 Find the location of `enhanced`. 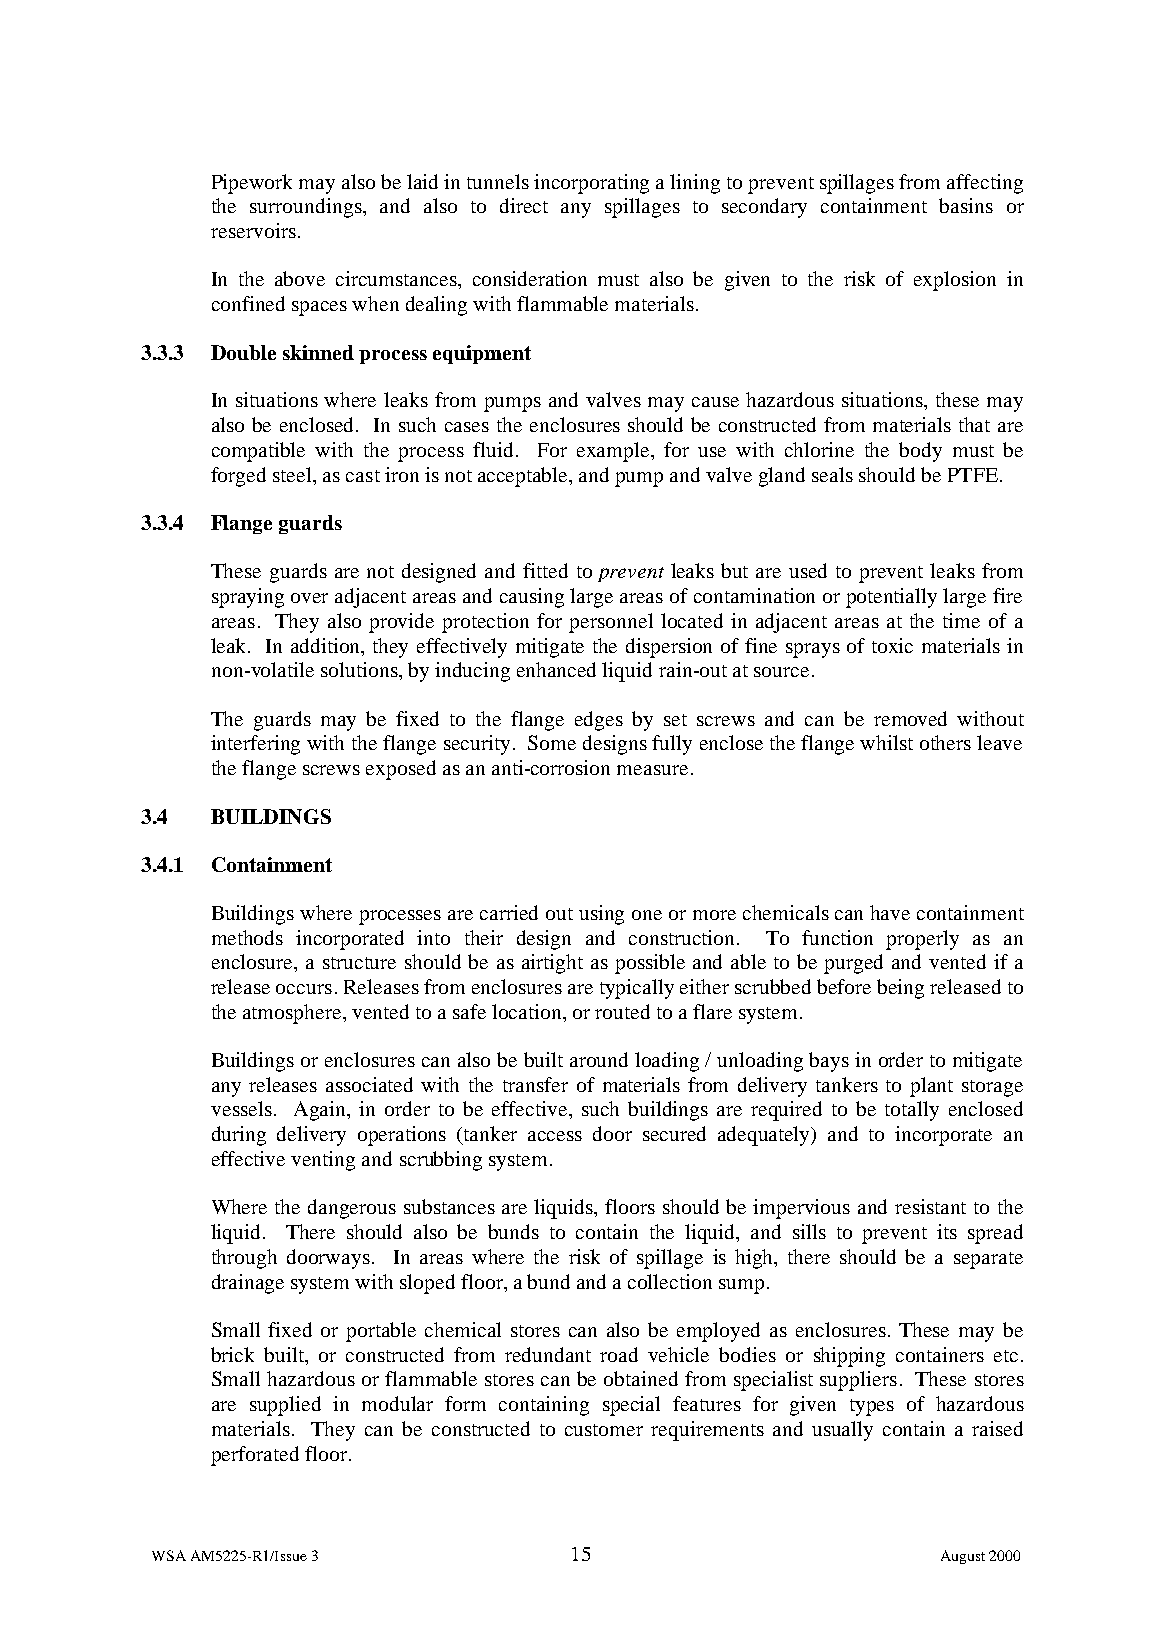

enhanced is located at coordinates (556, 669).
